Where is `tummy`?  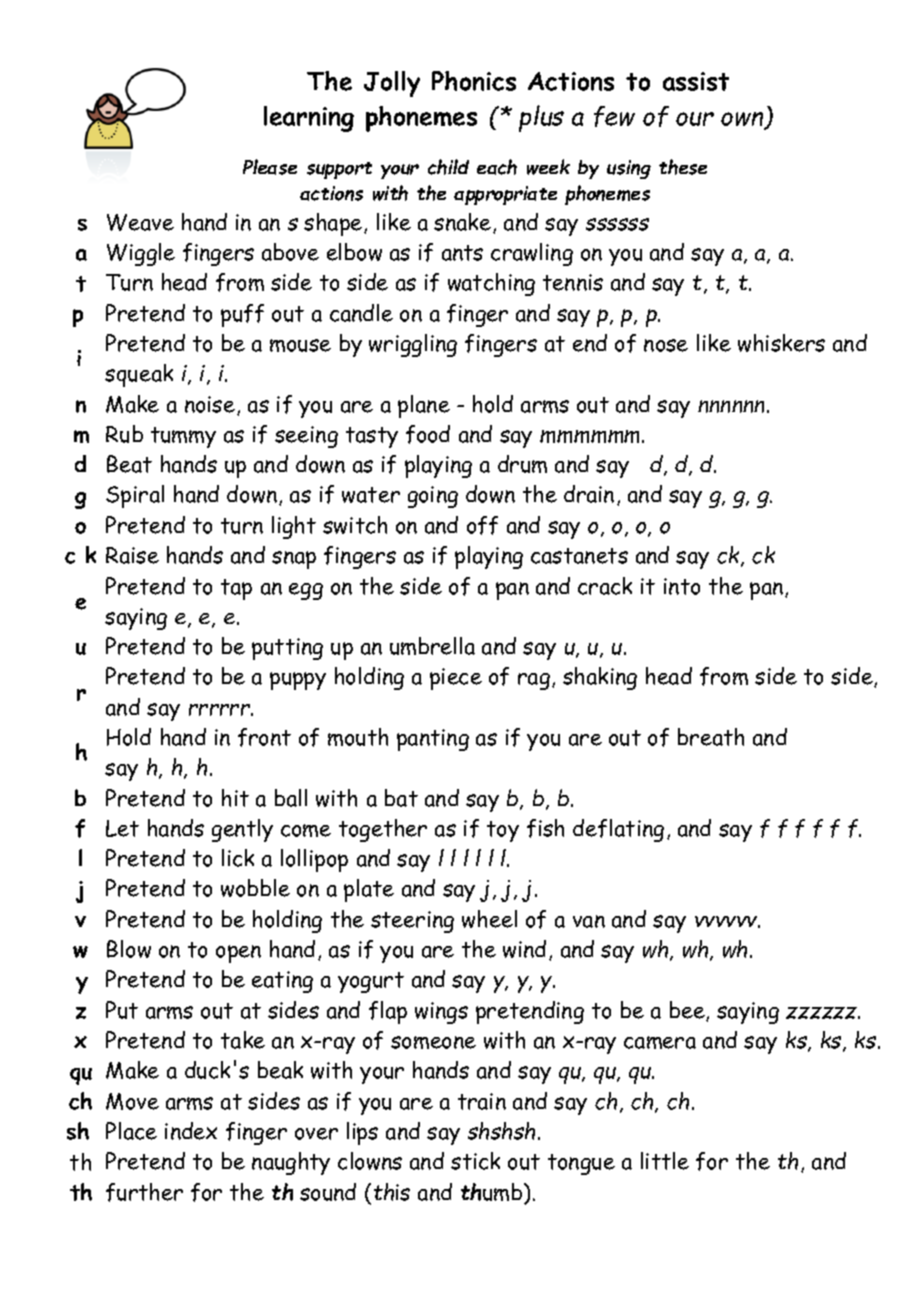 tummy is located at coordinates (183, 437).
